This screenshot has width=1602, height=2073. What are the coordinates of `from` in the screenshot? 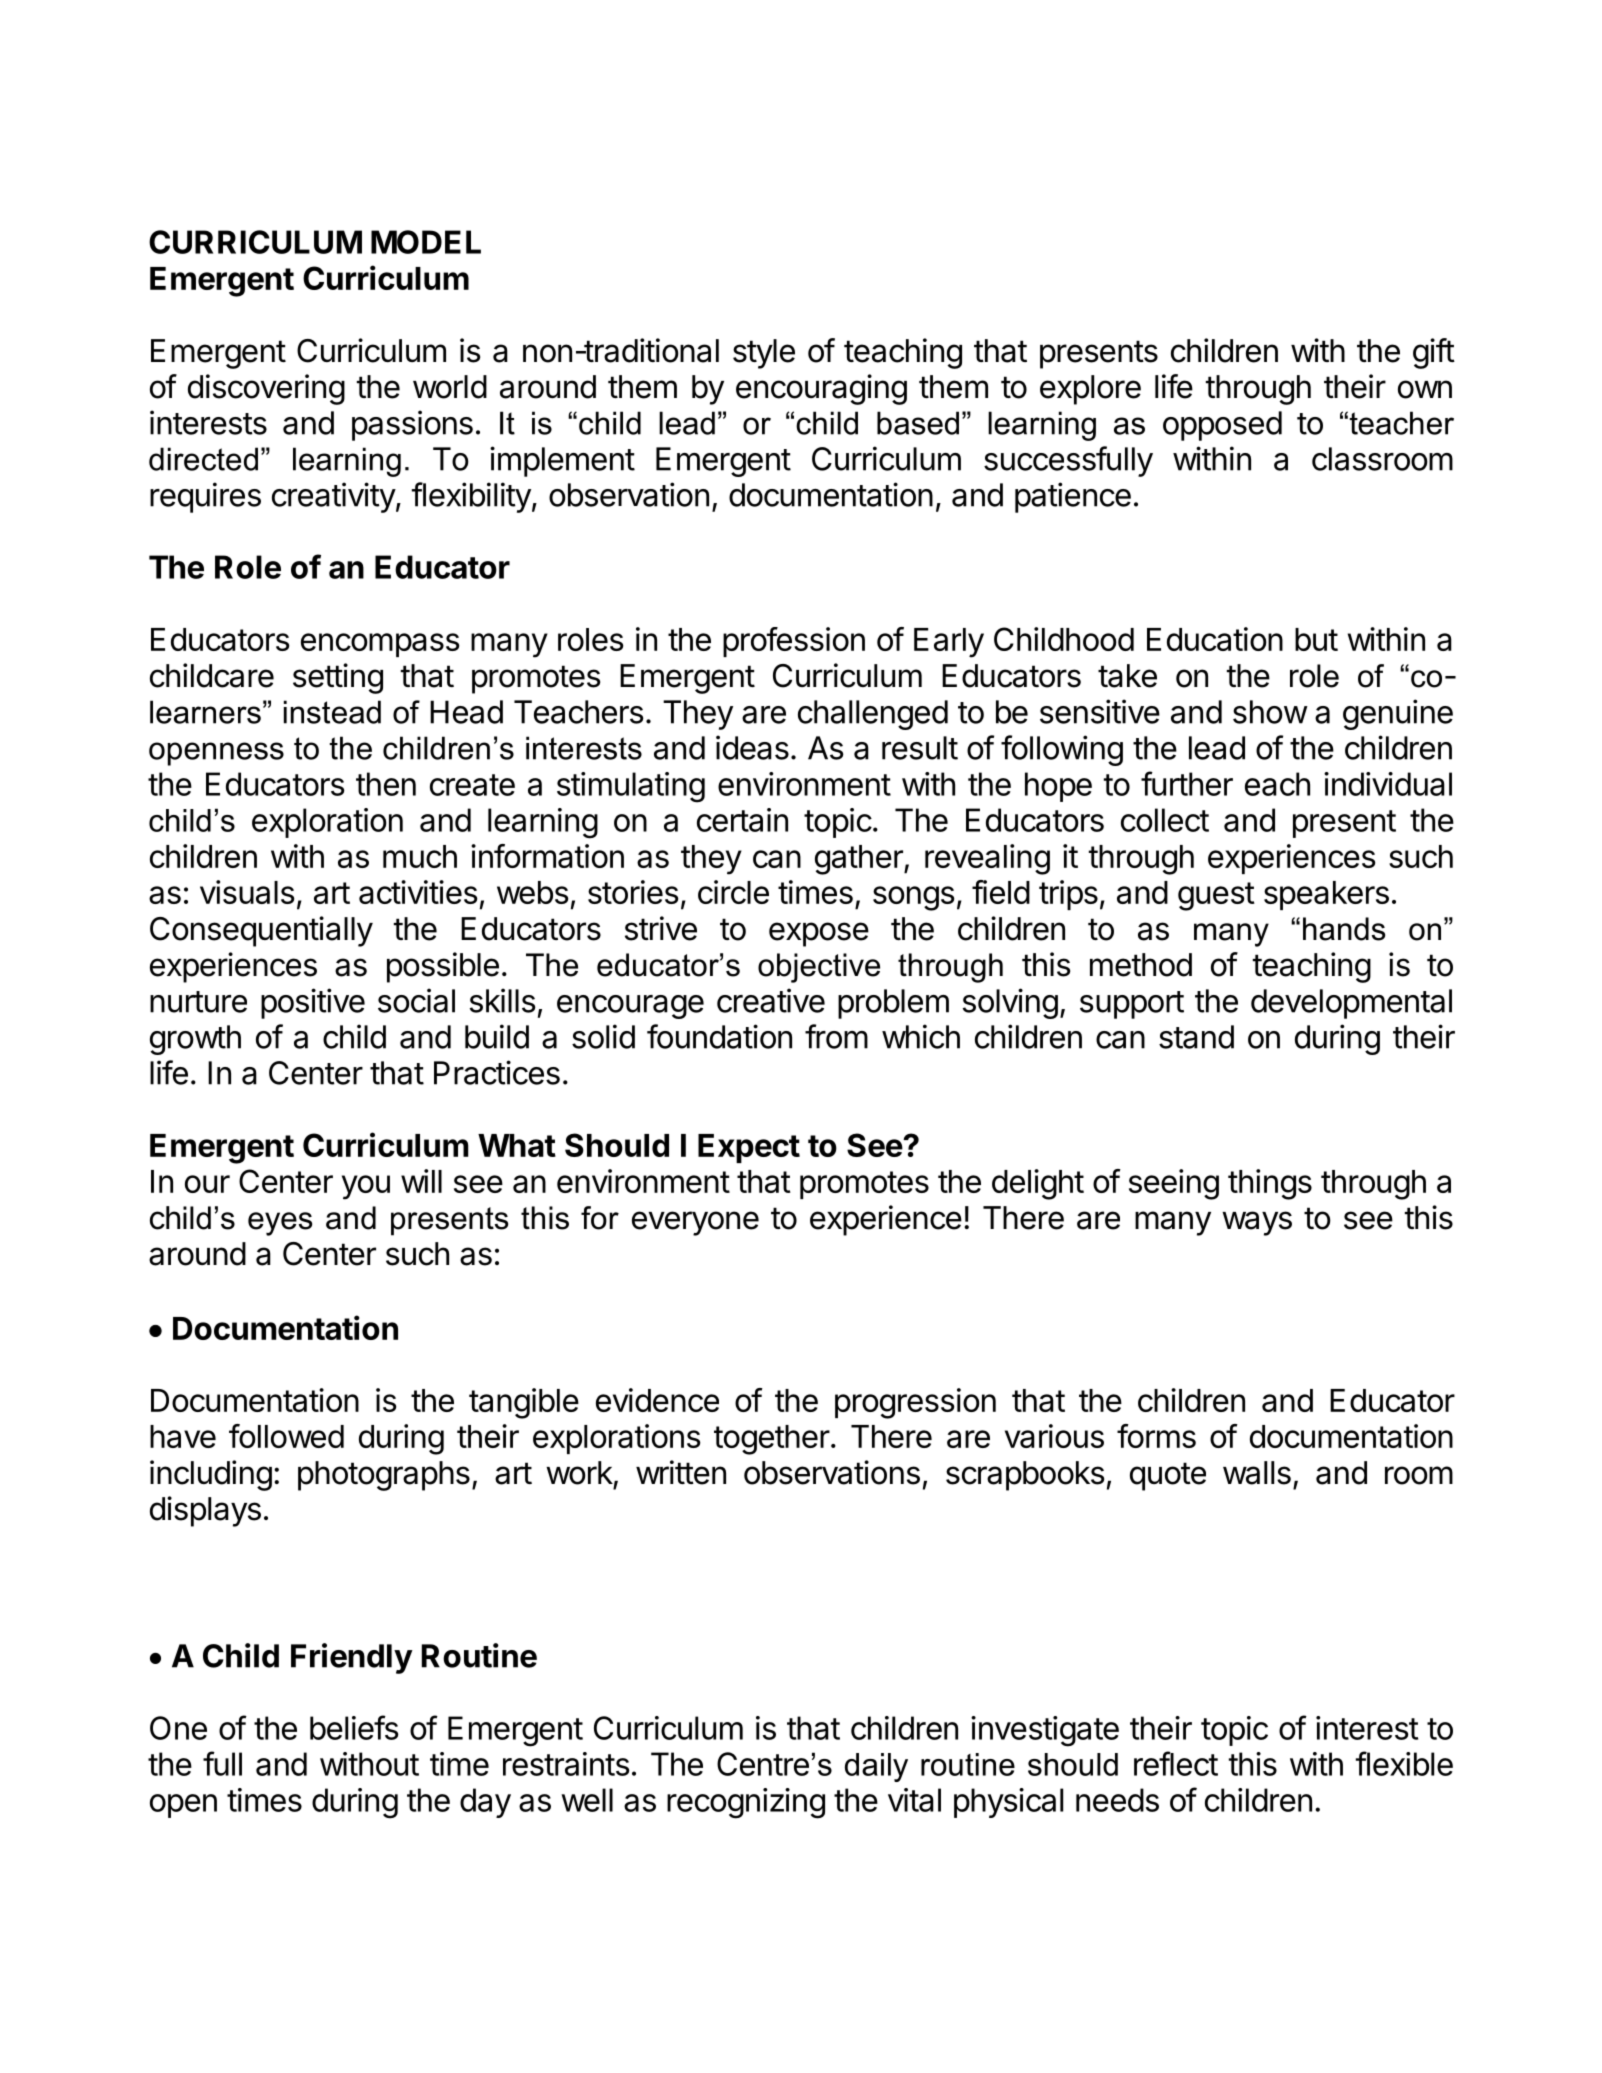 It's located at (836, 1036).
